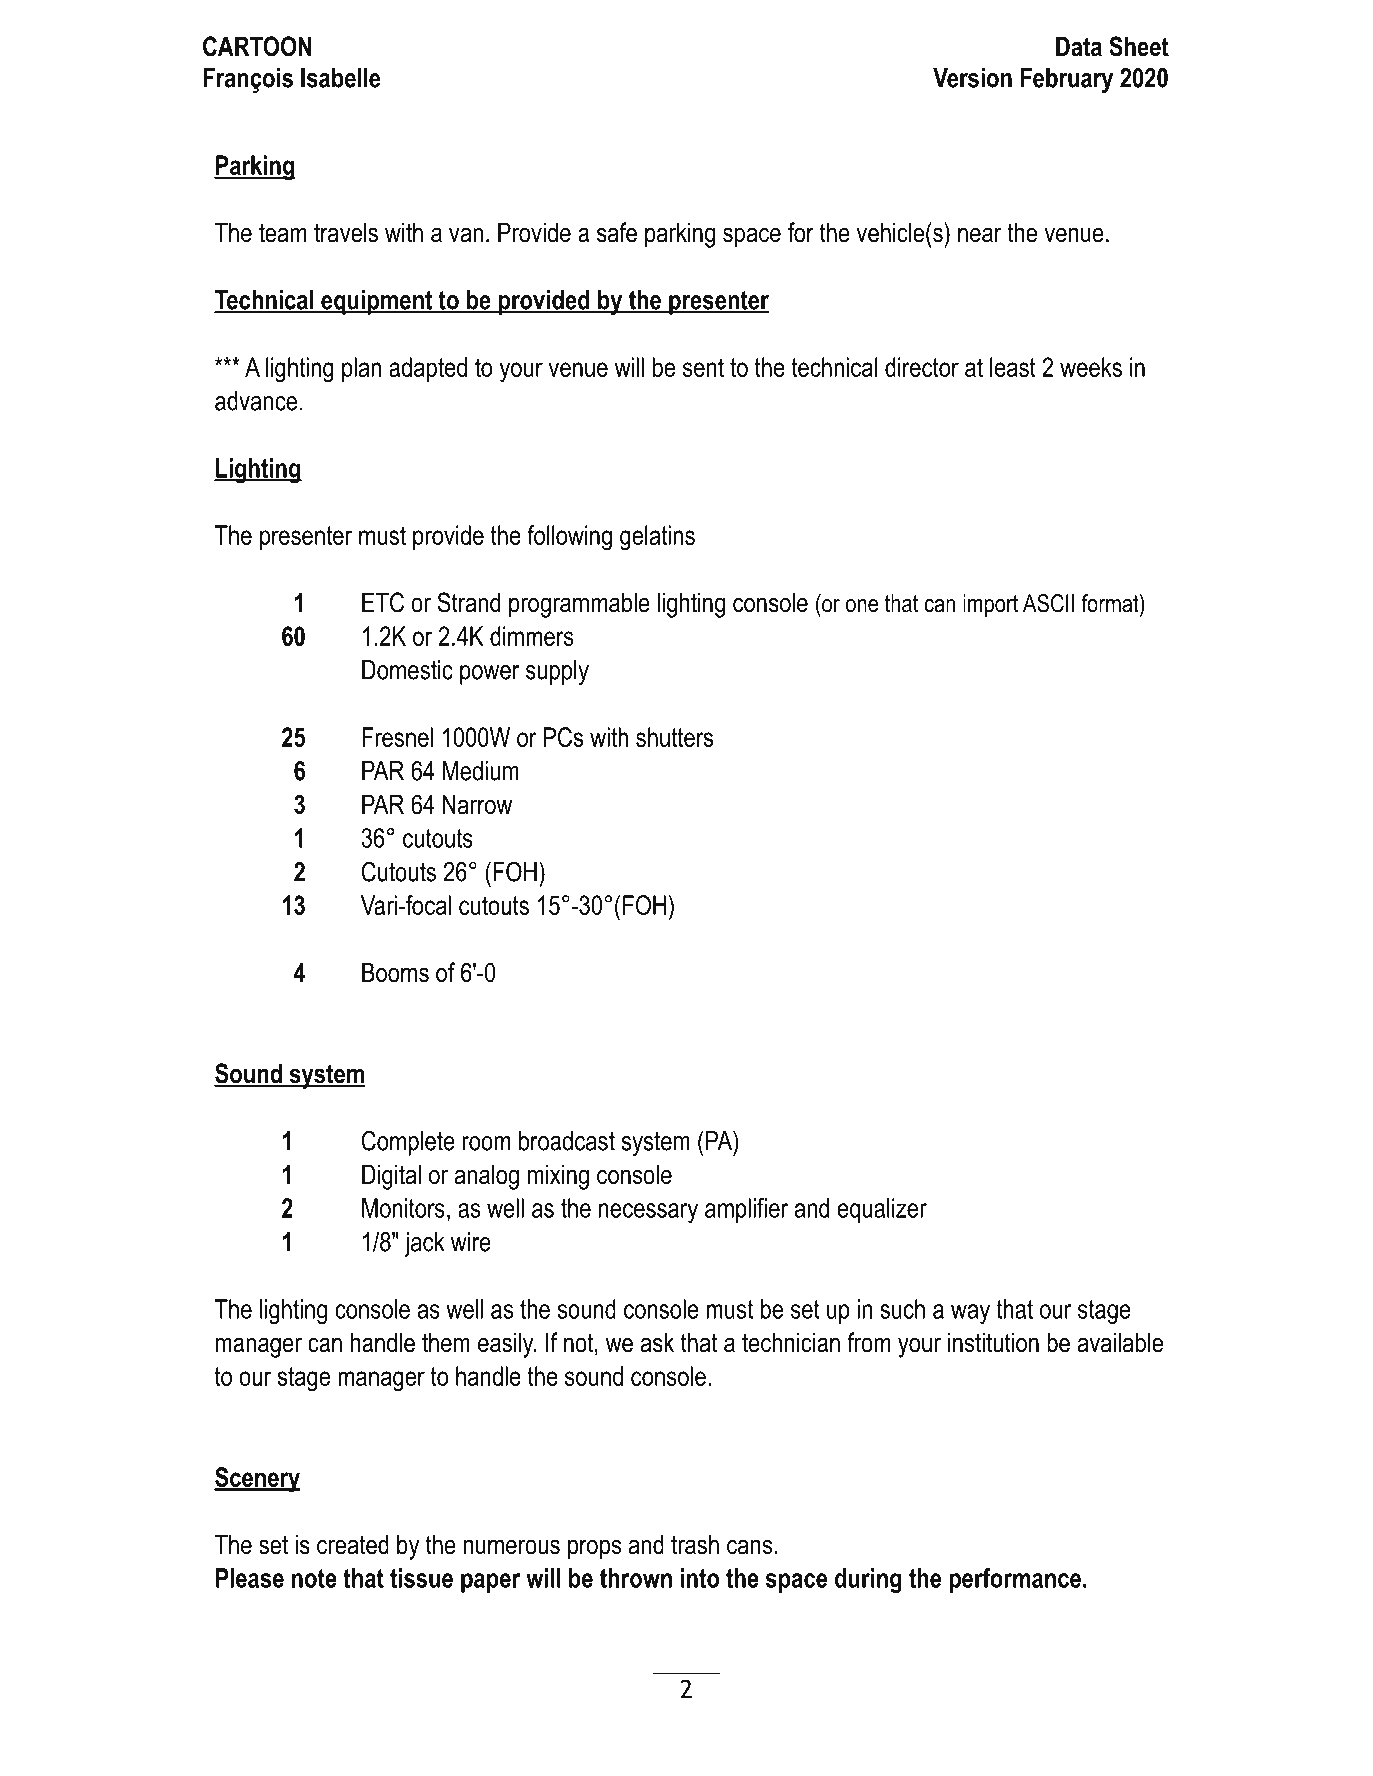 The height and width of the document is (1776, 1373). I want to click on safe, so click(617, 232).
